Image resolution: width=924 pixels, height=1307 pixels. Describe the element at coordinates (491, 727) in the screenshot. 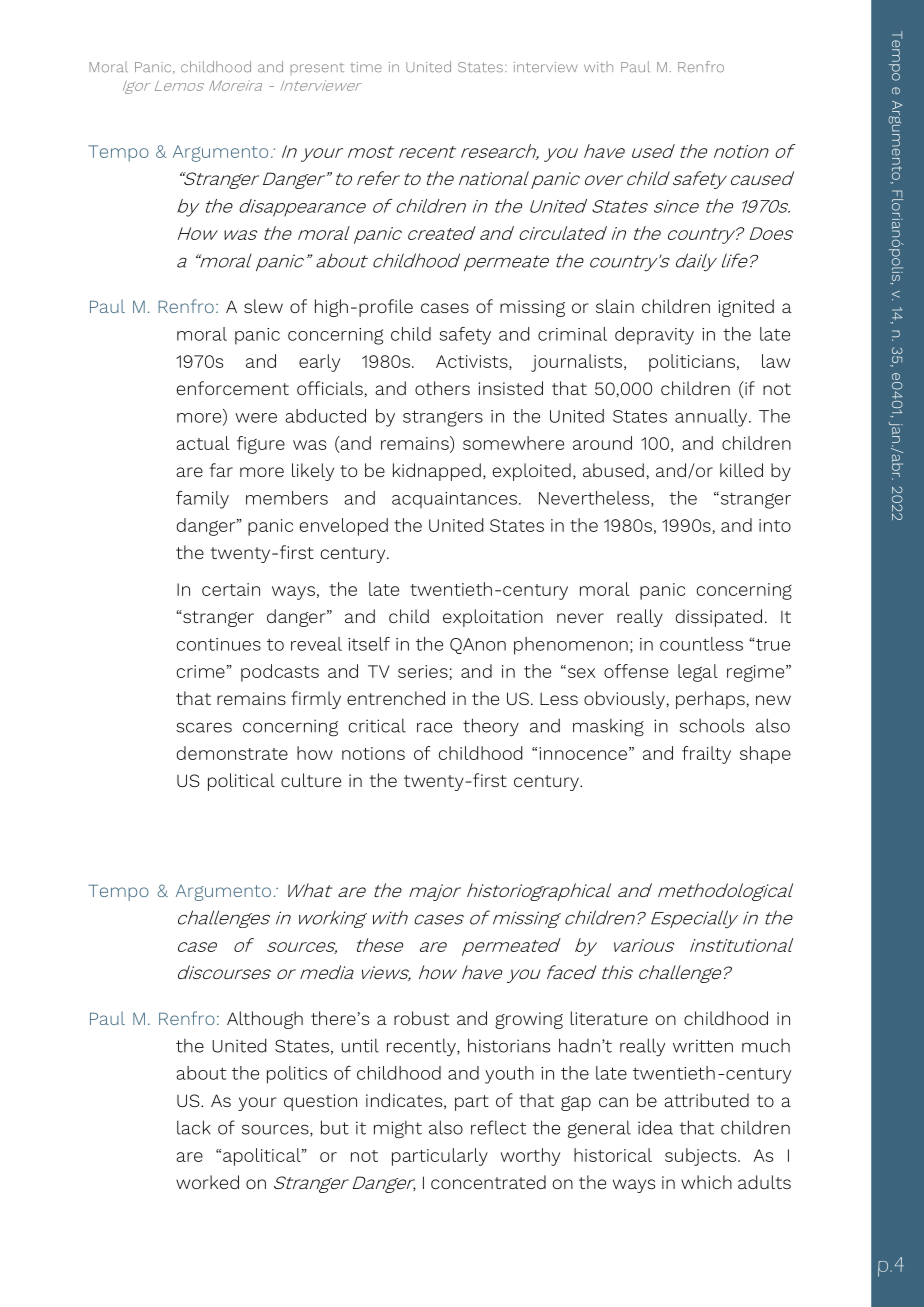

I see `theory` at that location.
